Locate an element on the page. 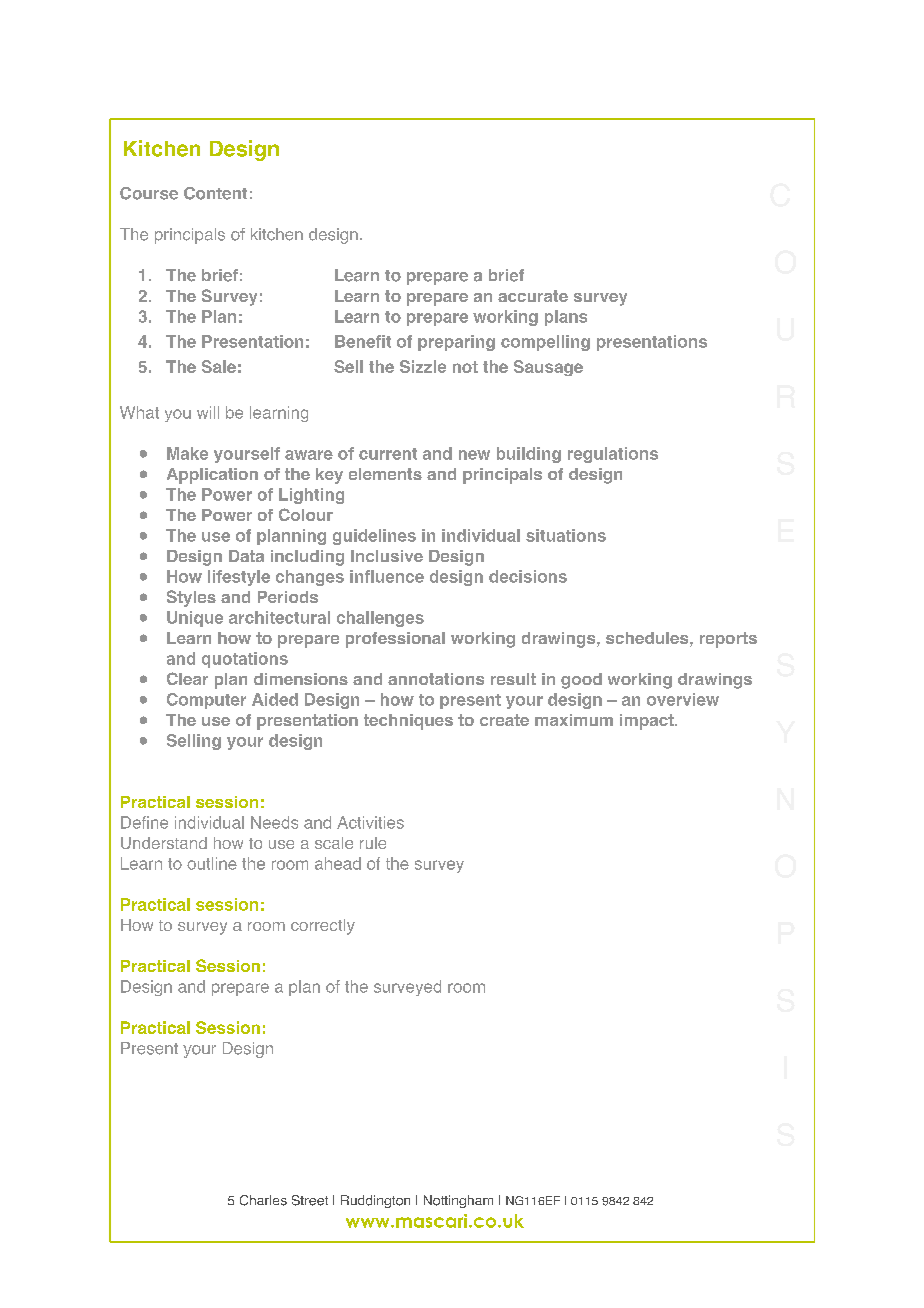 Image resolution: width=924 pixels, height=1308 pixels. compelling is located at coordinates (545, 343).
